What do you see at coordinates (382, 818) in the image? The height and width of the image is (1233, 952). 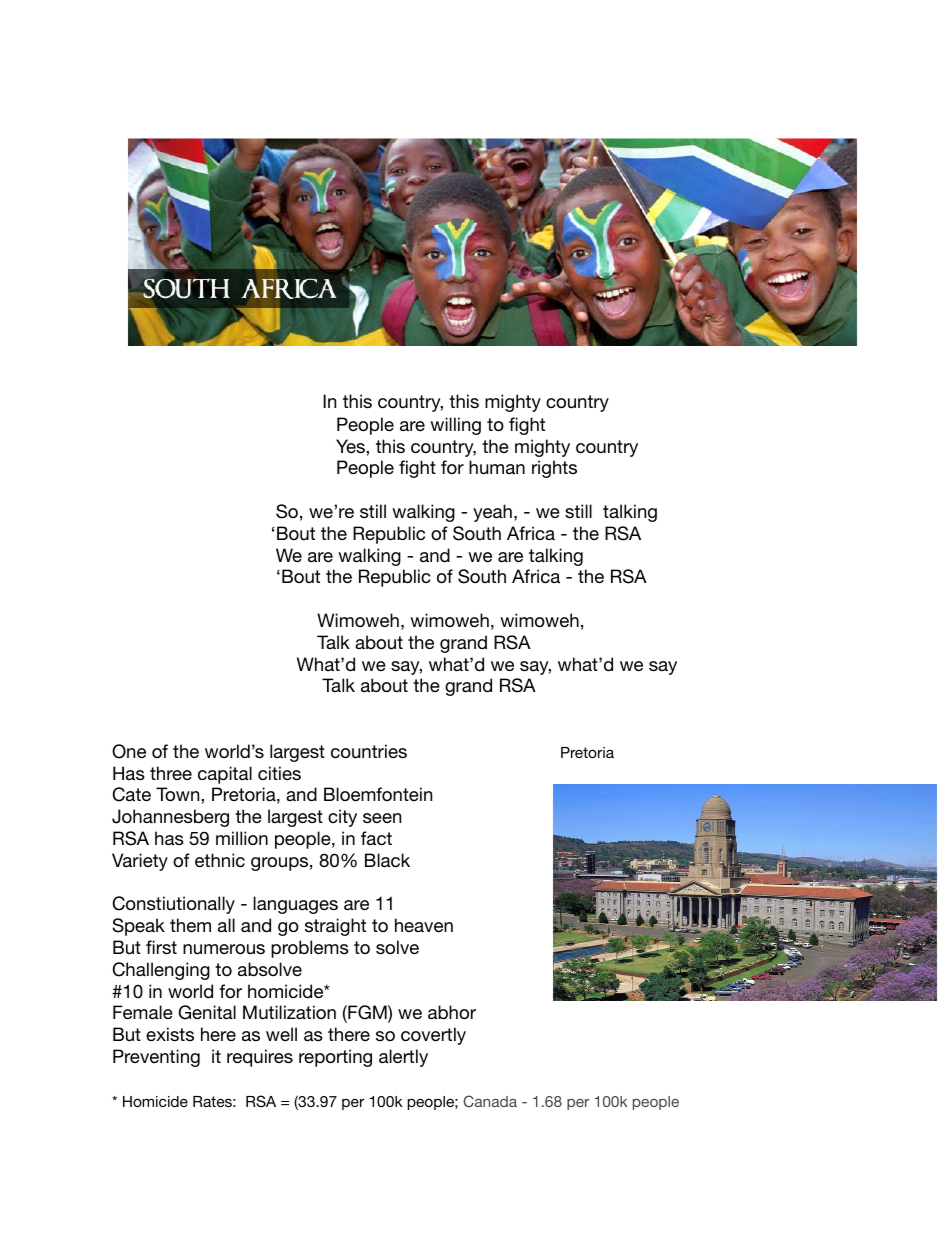 I see `seen` at bounding box center [382, 818].
